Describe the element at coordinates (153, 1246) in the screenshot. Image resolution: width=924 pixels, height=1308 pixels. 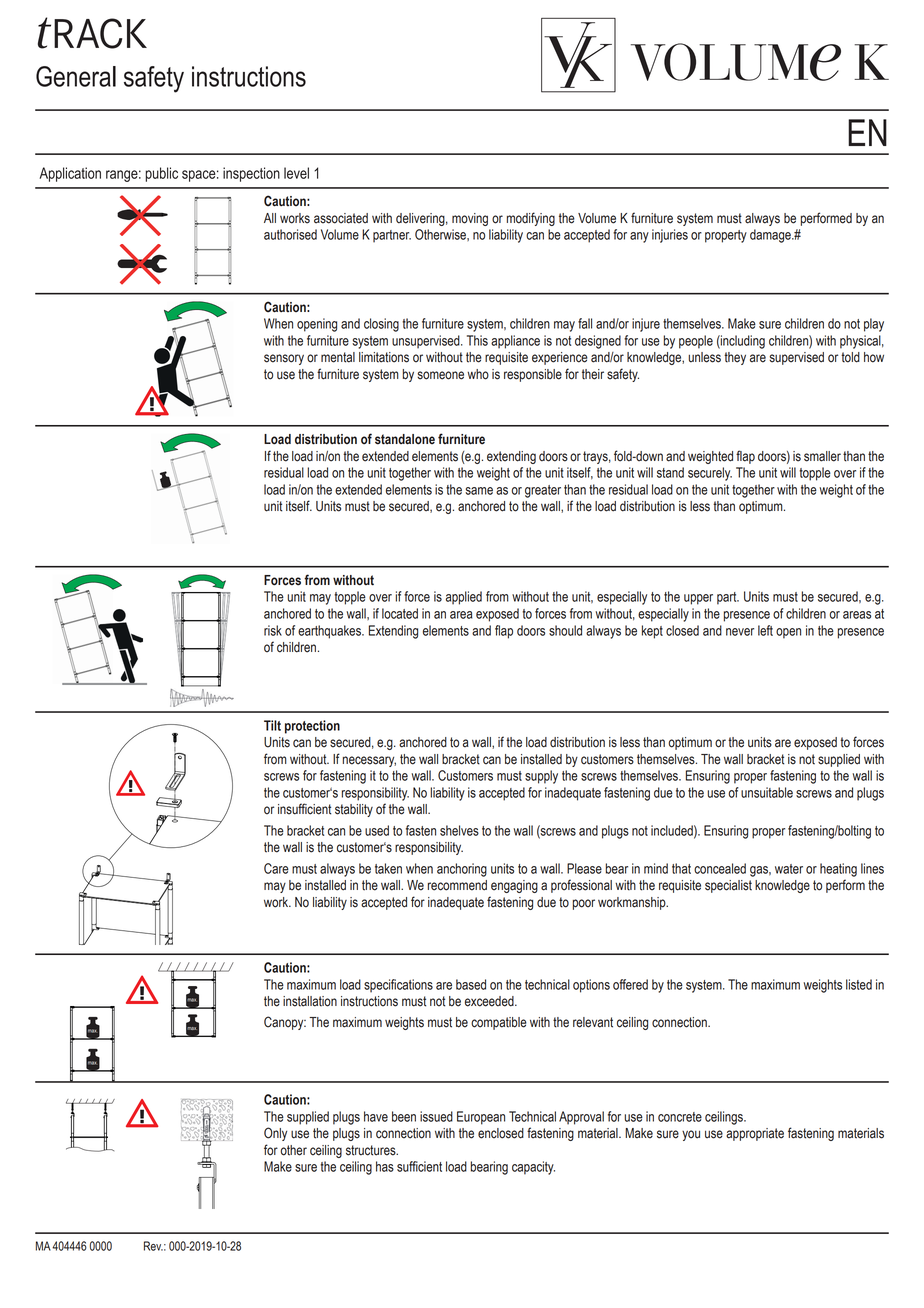
I see `Rev` at that location.
